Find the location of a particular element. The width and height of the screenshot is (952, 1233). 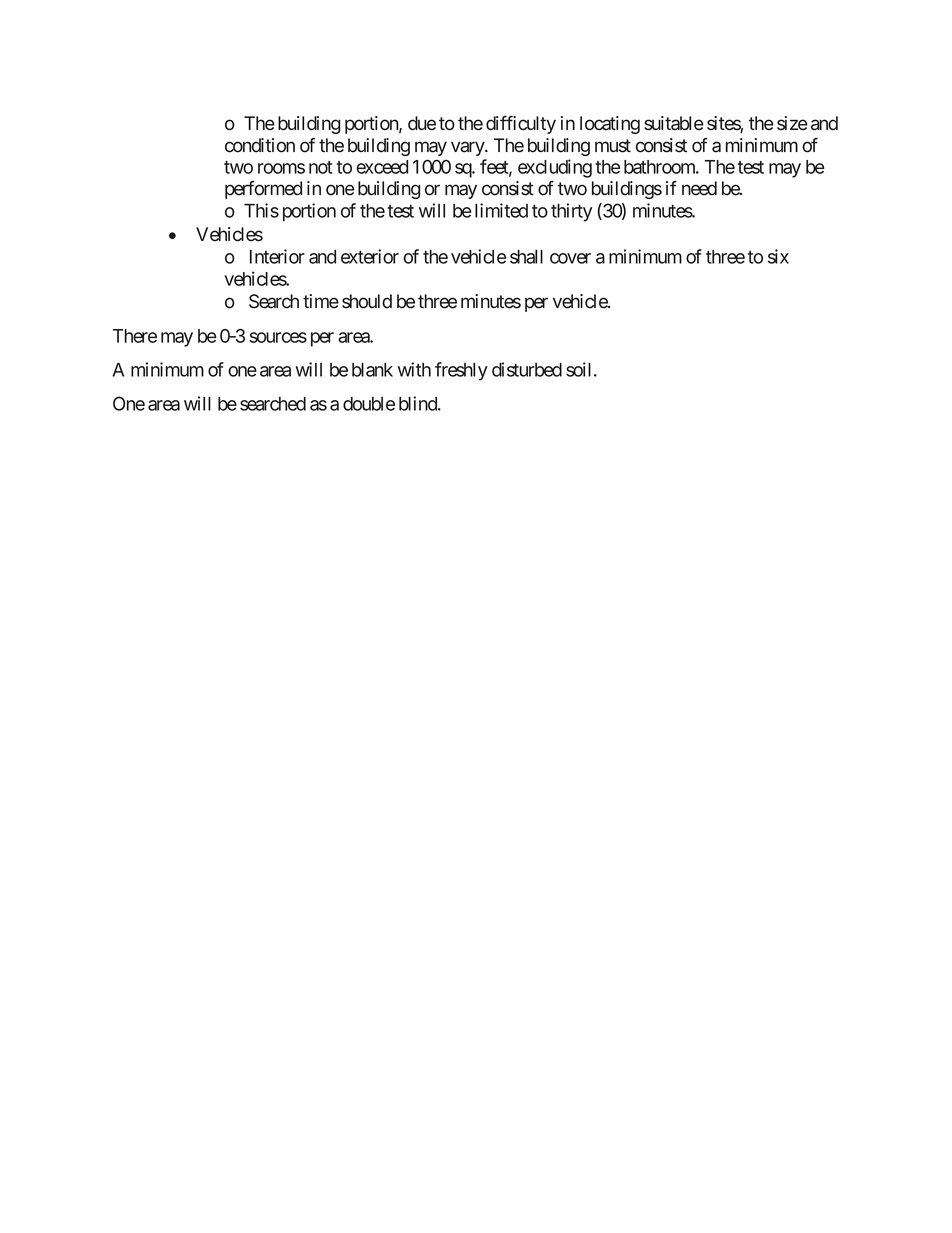

difficulty is located at coordinates (521, 124).
